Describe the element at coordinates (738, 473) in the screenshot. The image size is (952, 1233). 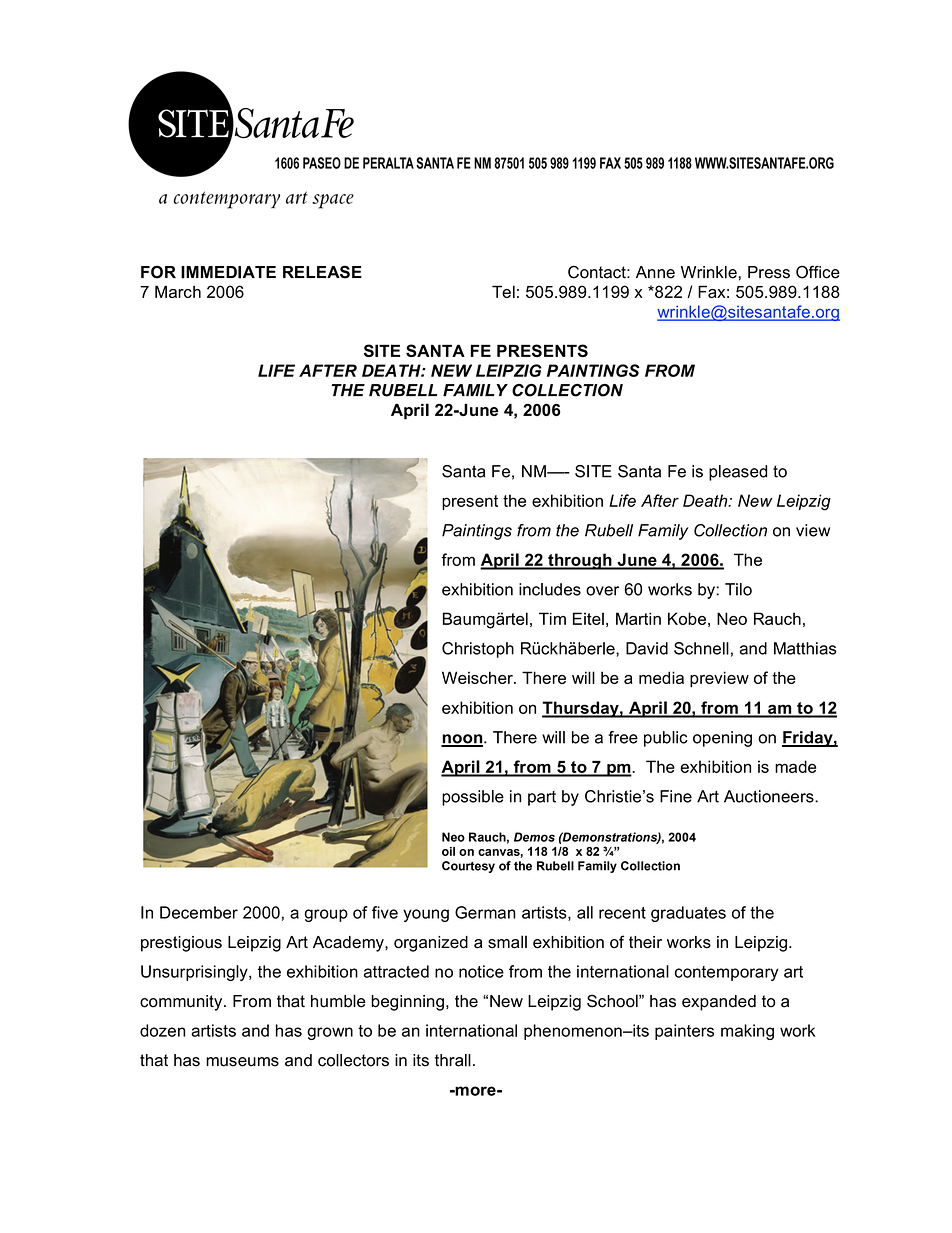
I see `pleased` at that location.
